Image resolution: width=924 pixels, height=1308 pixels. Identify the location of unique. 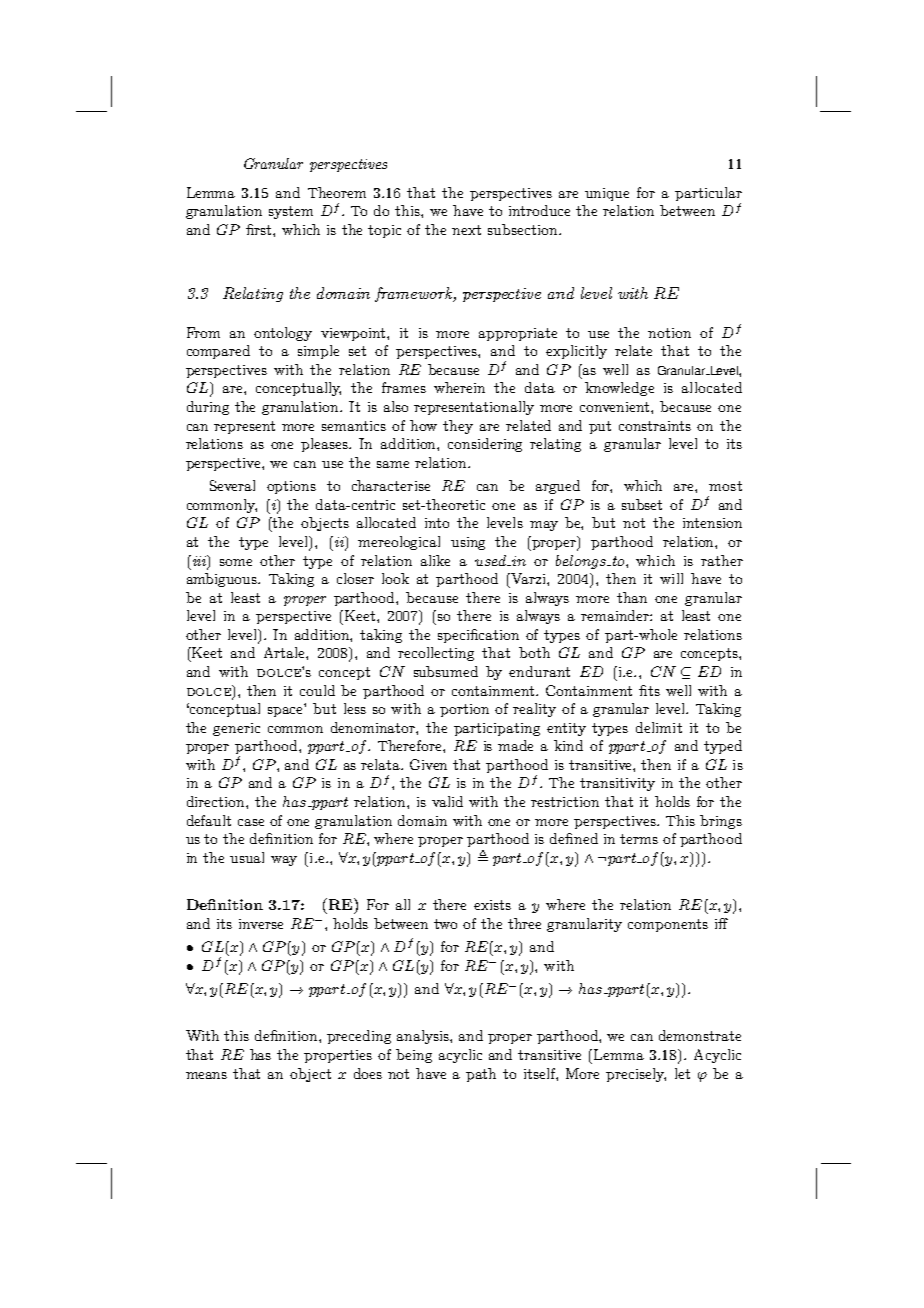
(607, 194).
